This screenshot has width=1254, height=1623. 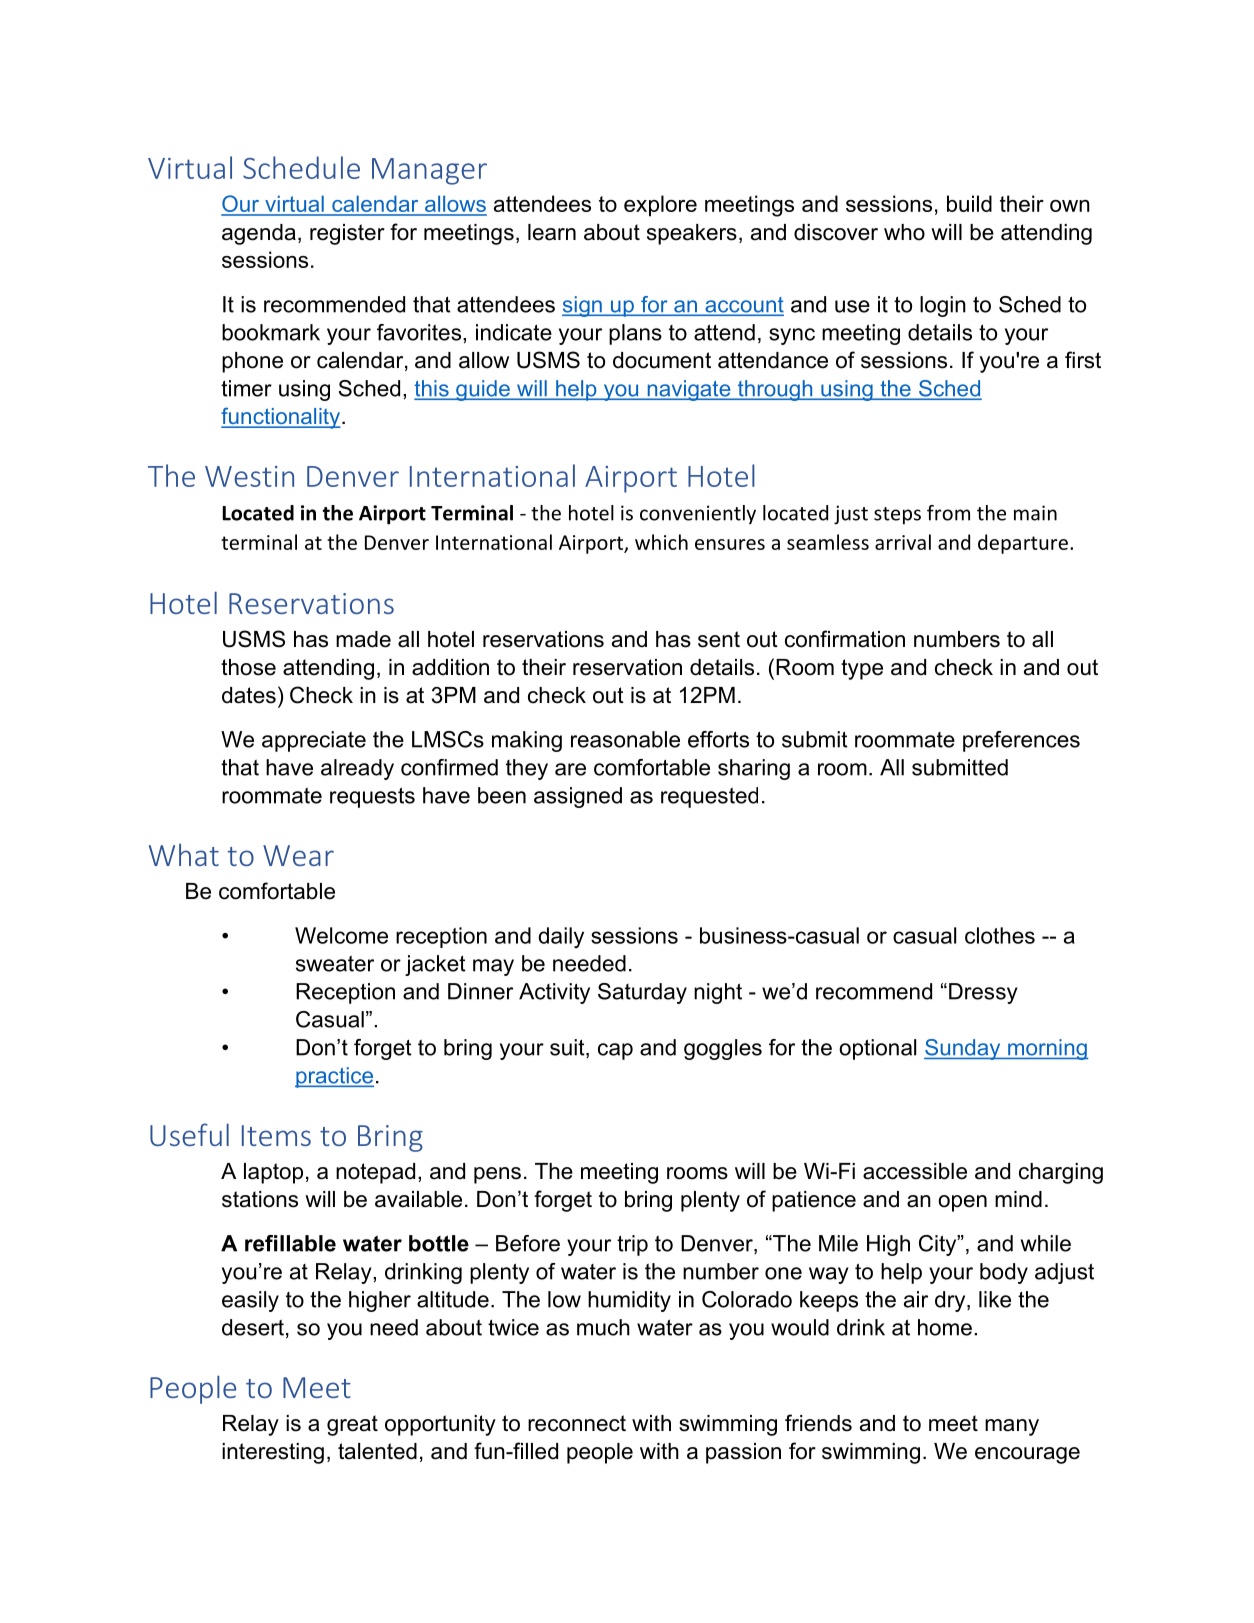 What do you see at coordinates (577, 1423) in the screenshot?
I see `reconnect` at bounding box center [577, 1423].
